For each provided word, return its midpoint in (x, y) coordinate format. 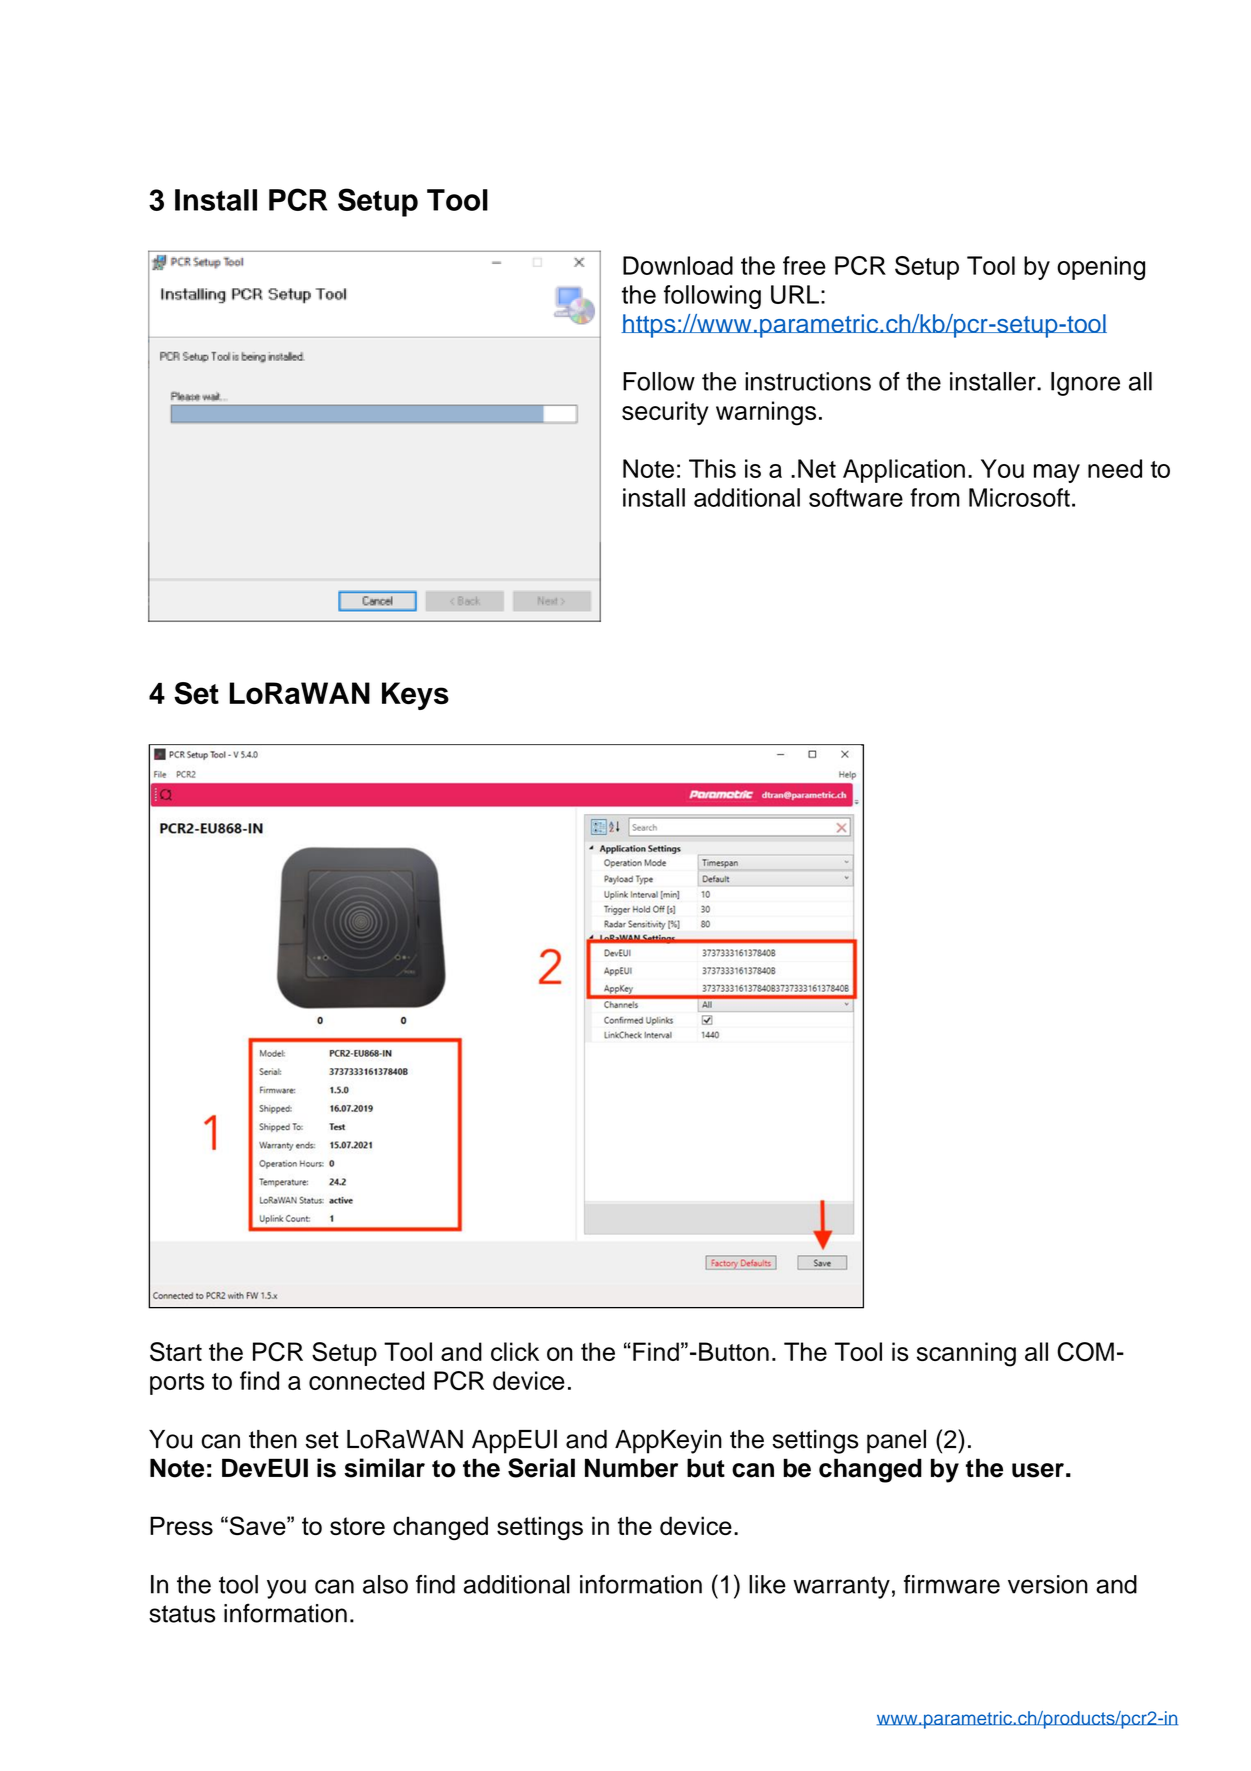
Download (678, 265)
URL (795, 294)
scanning (966, 1354)
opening (1101, 268)
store (357, 1526)
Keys (415, 696)
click (515, 1351)
